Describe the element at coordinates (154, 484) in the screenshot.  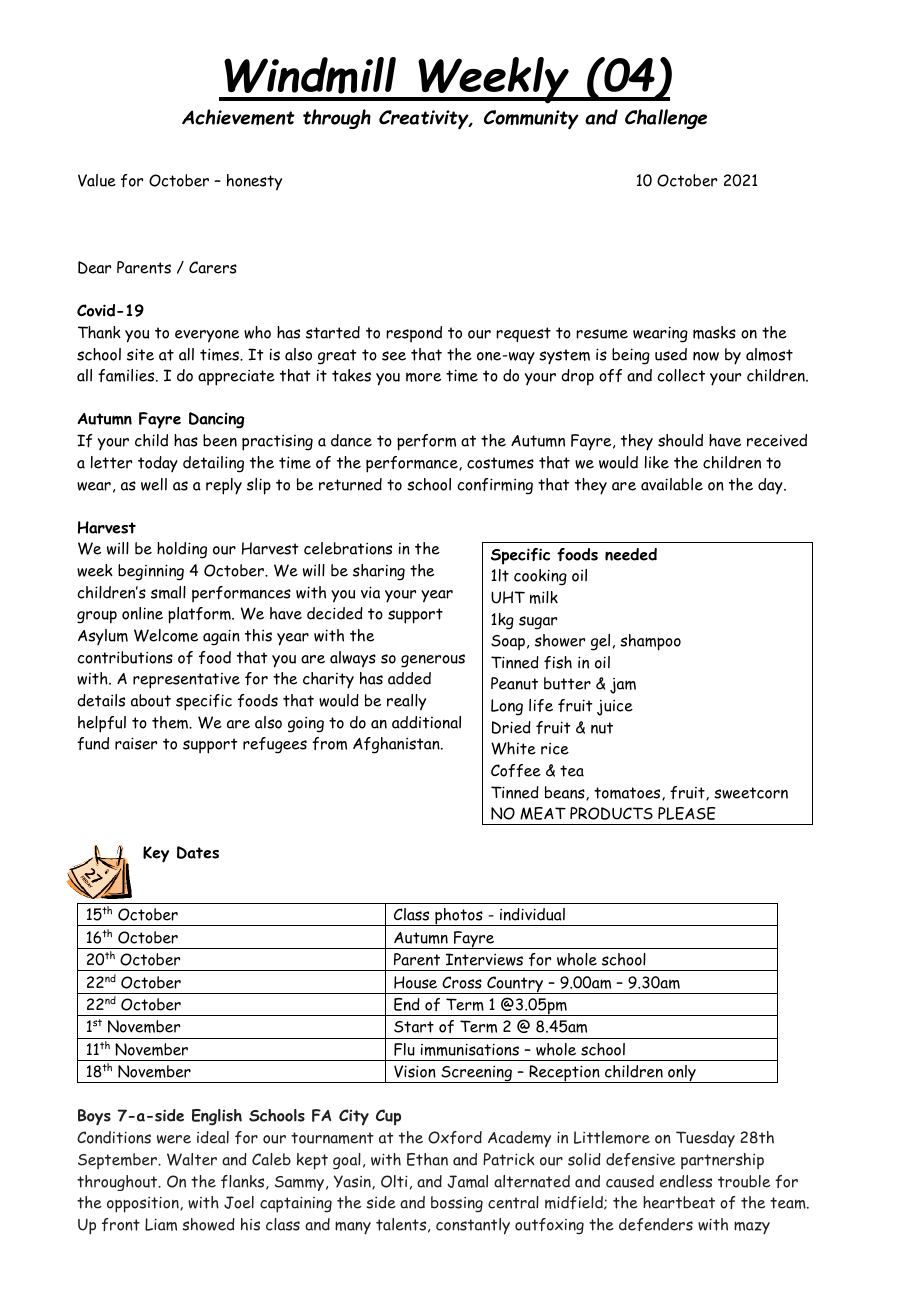
I see `well` at that location.
